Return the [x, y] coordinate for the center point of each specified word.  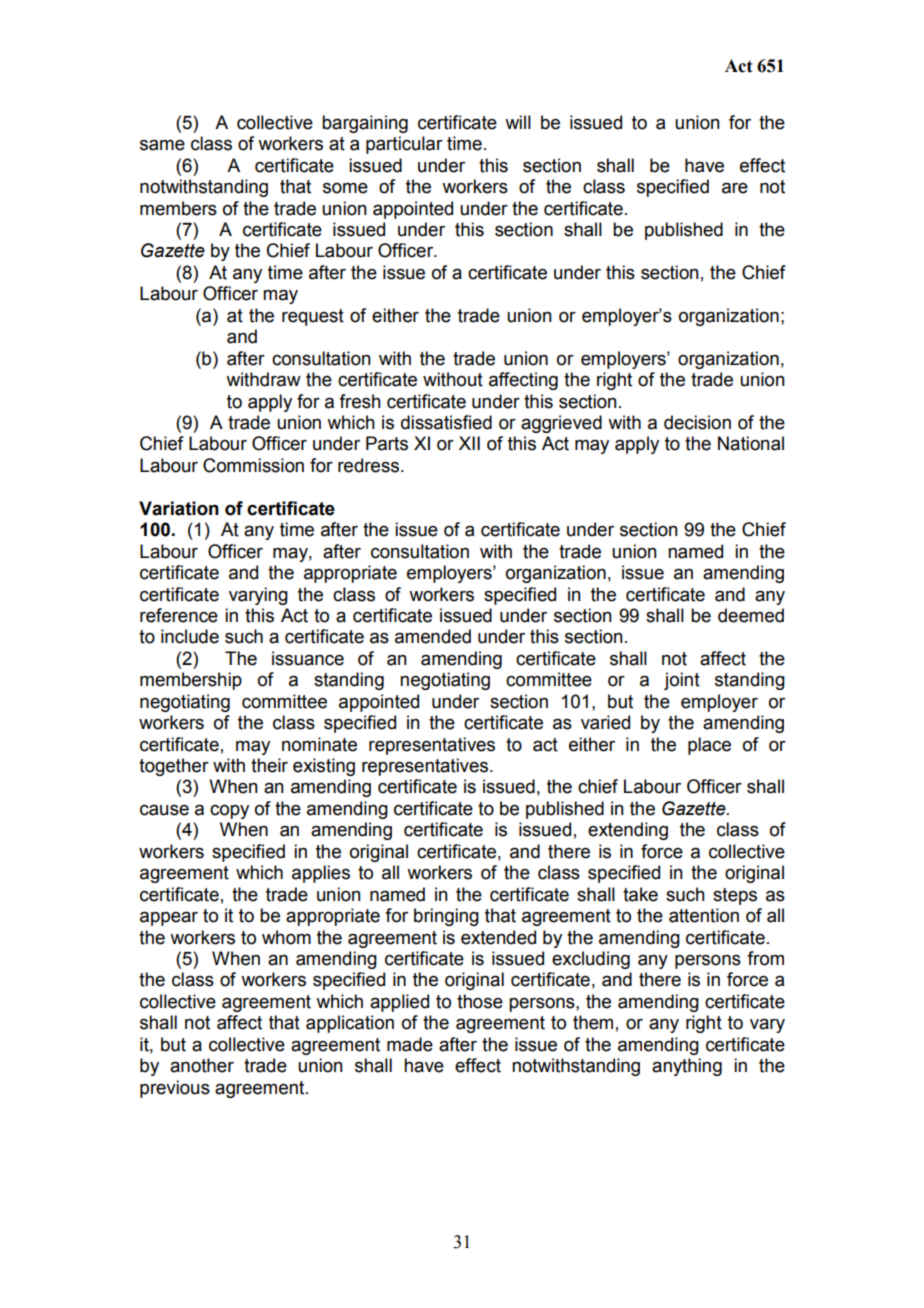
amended [433, 636]
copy [229, 812]
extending [628, 831]
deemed [751, 615]
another [202, 1065]
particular [404, 145]
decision [697, 422]
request [313, 317]
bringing [446, 917]
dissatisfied [446, 422]
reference [179, 615]
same [162, 145]
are [735, 188]
